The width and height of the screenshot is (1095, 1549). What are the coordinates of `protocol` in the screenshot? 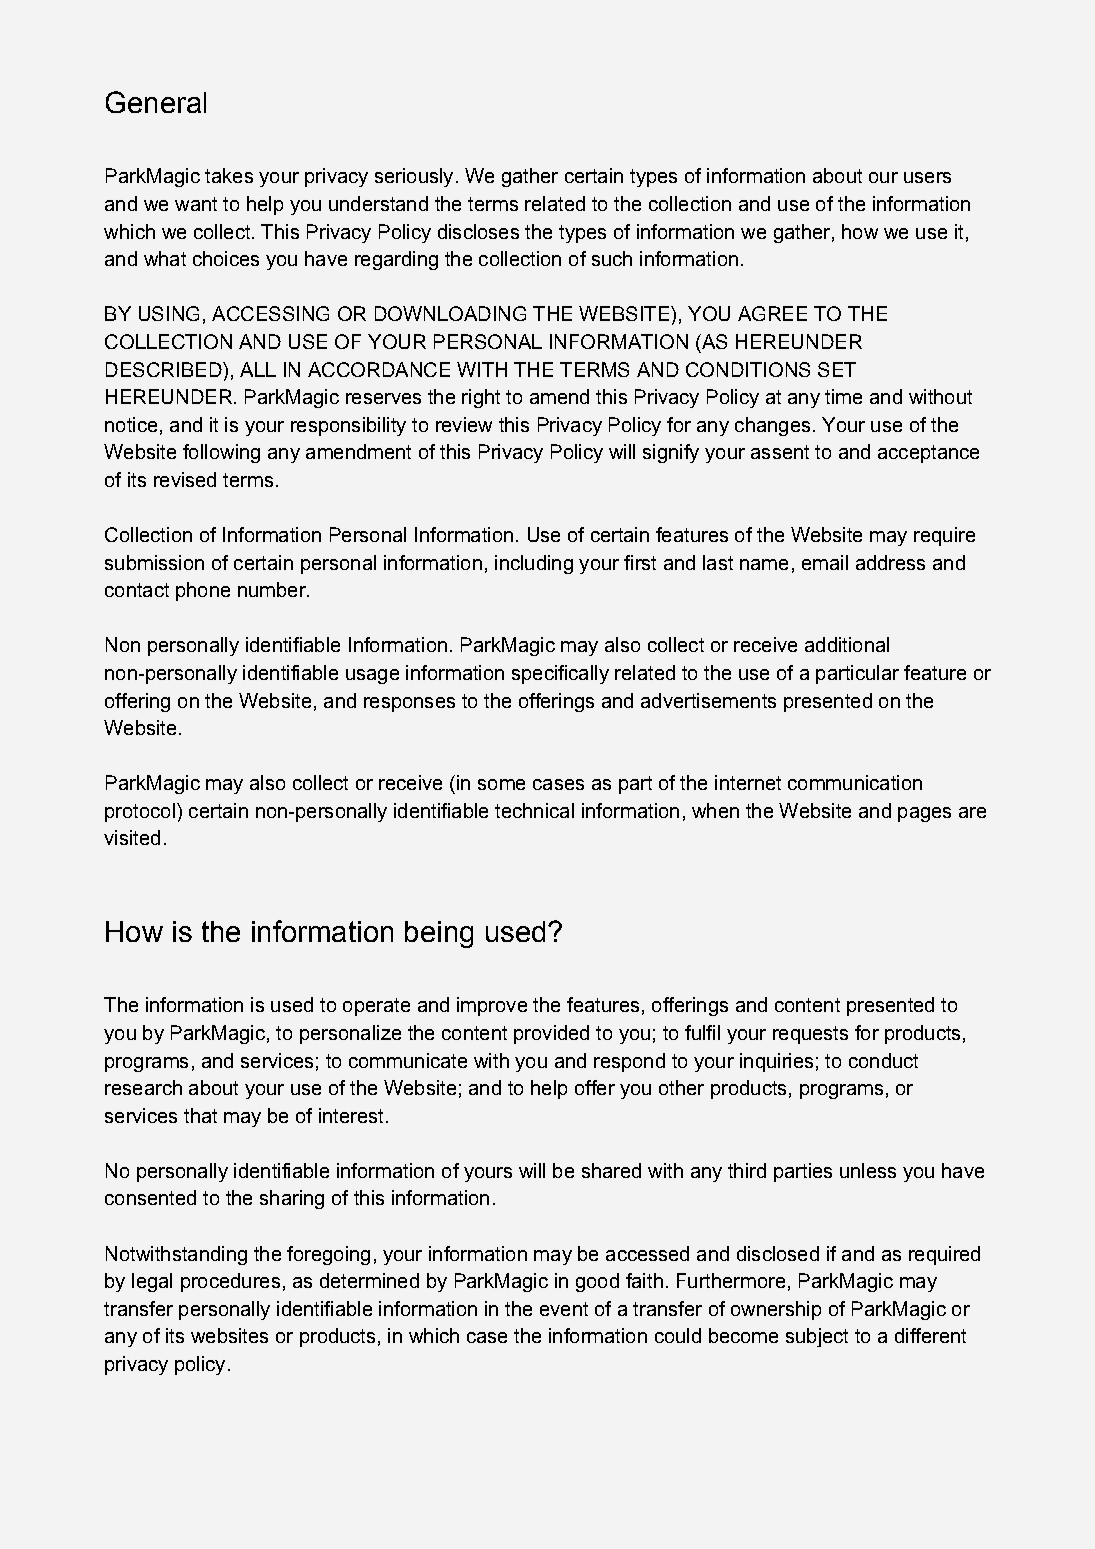 It's located at (140, 812).
